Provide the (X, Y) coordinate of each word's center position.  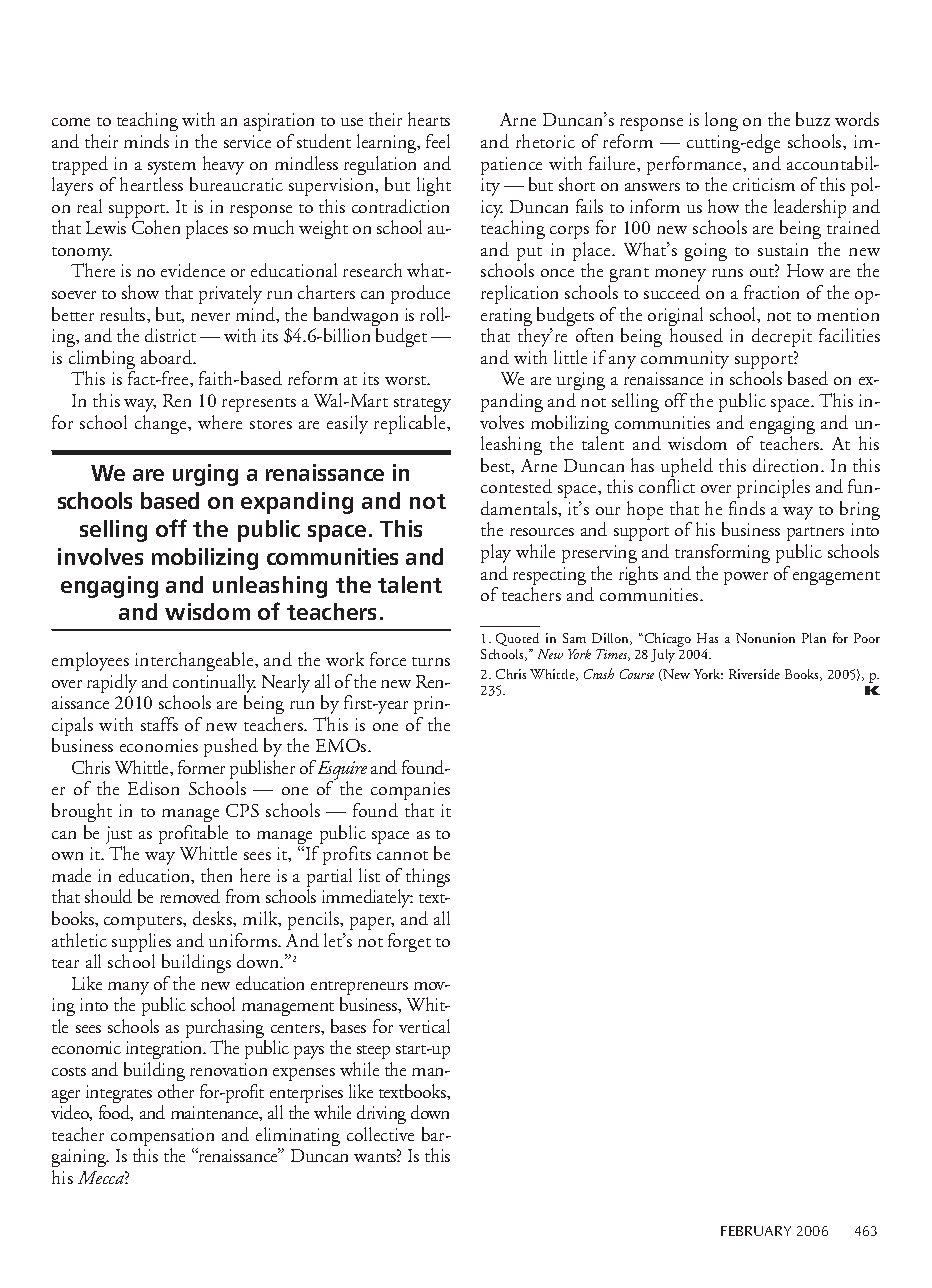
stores (271, 424)
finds (747, 508)
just (119, 836)
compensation (162, 1138)
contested (516, 486)
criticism (764, 184)
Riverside (754, 674)
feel (438, 141)
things (428, 877)
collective (380, 1134)
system (172, 168)
